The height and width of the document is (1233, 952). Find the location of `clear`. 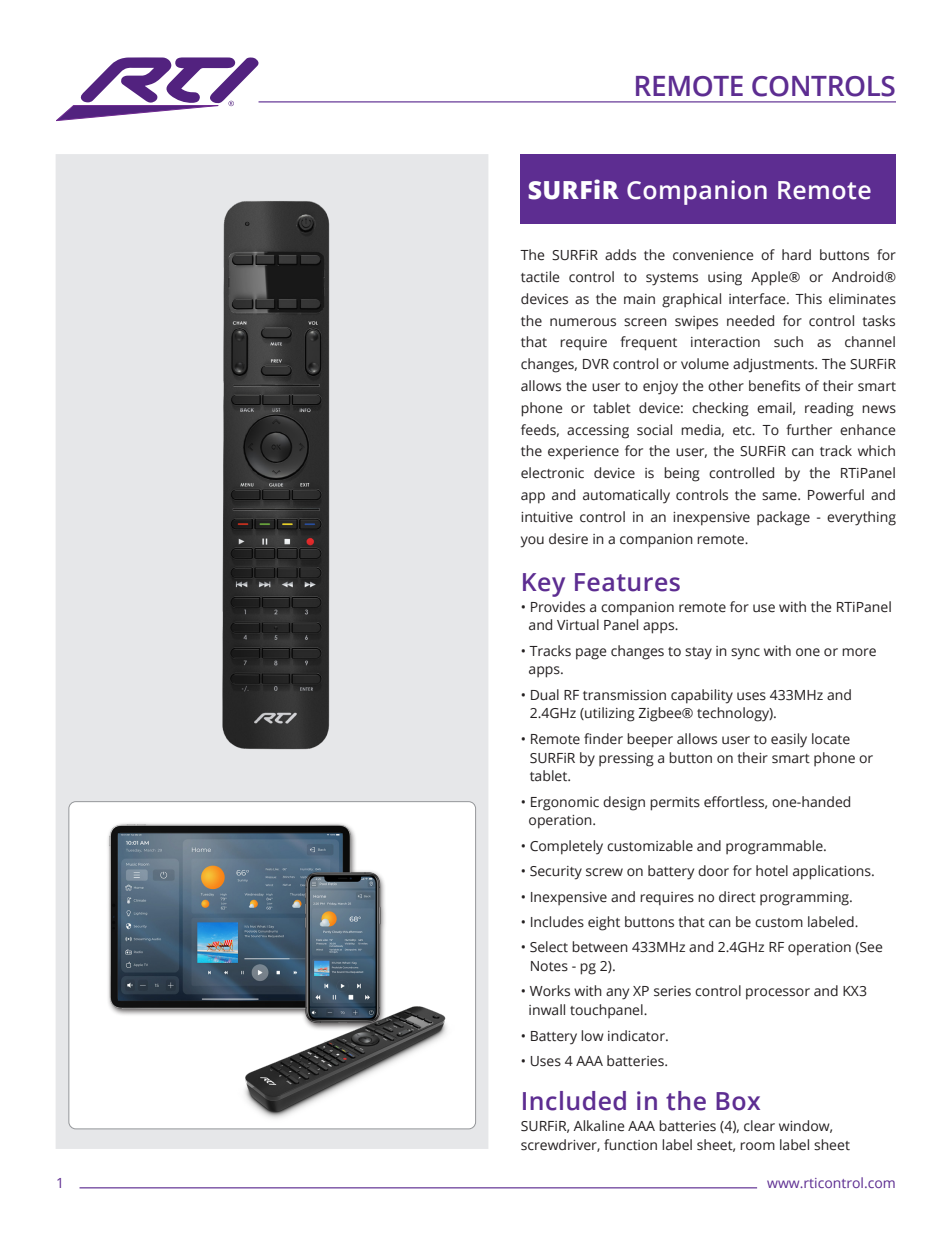

clear is located at coordinates (759, 1126).
